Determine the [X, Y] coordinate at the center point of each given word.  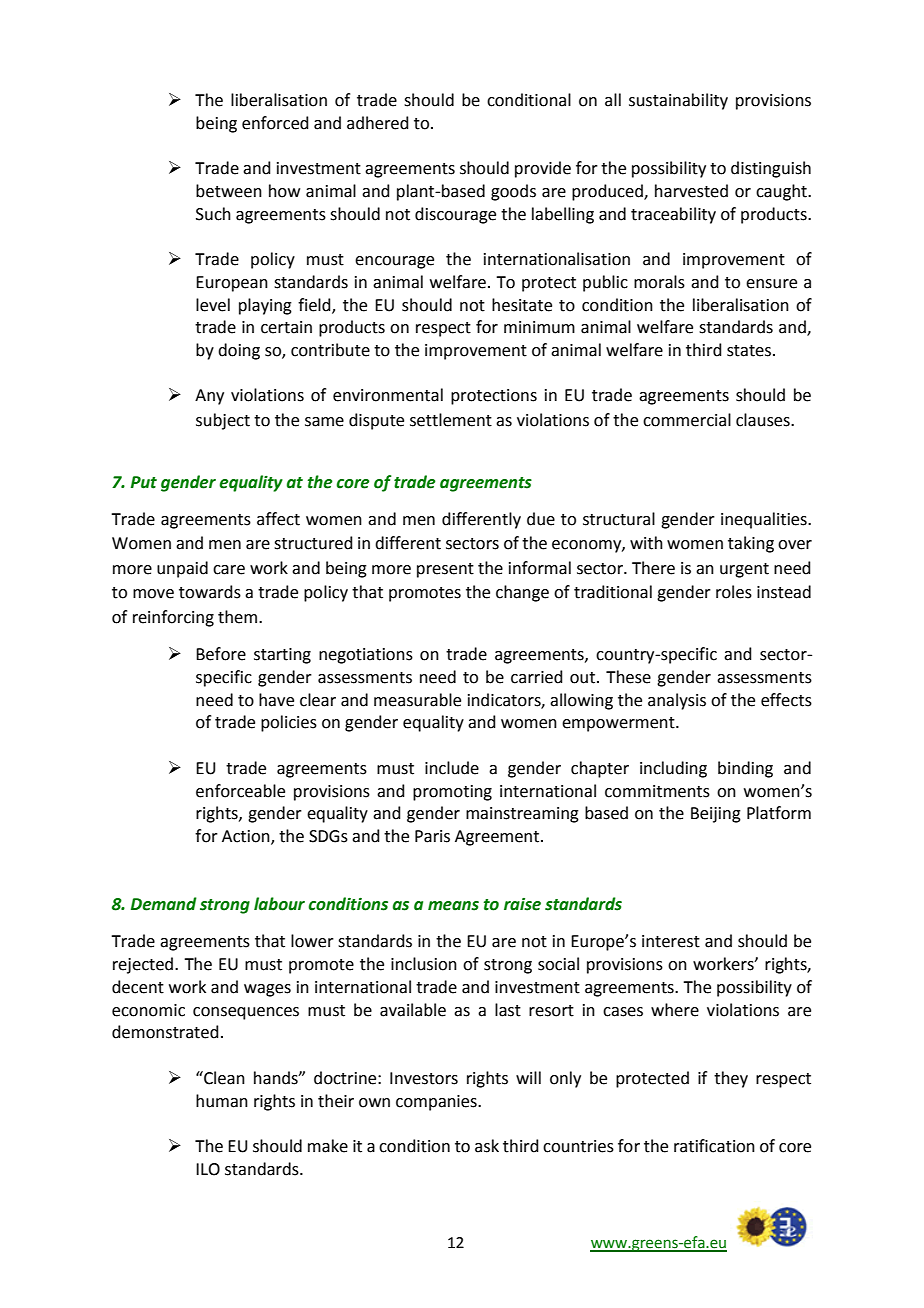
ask [487, 1146]
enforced [275, 123]
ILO [208, 1169]
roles [734, 592]
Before [221, 654]
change [522, 593]
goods [513, 192]
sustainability [678, 101]
